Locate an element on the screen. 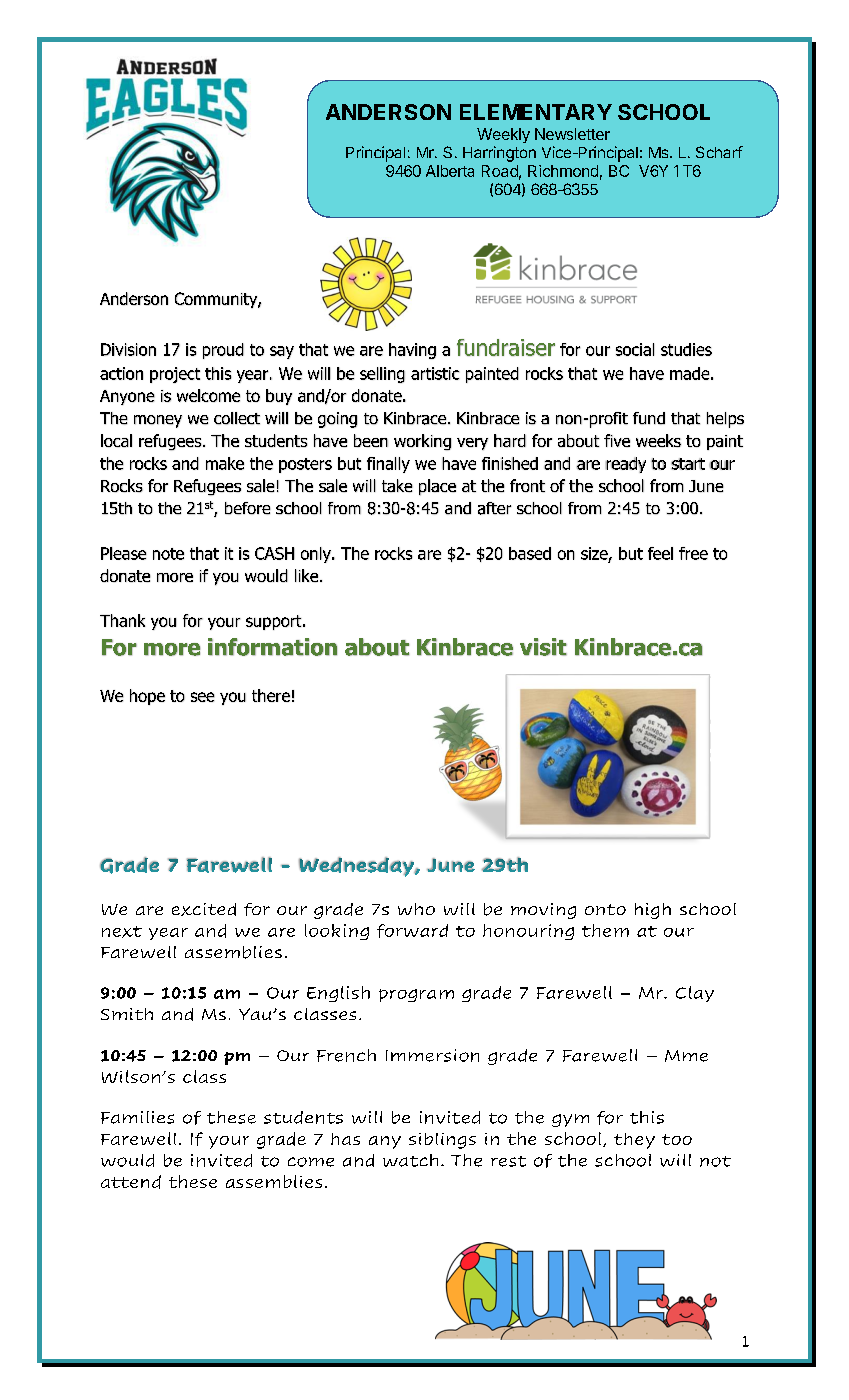 The width and height of the screenshot is (849, 1400). ready is located at coordinates (626, 465).
